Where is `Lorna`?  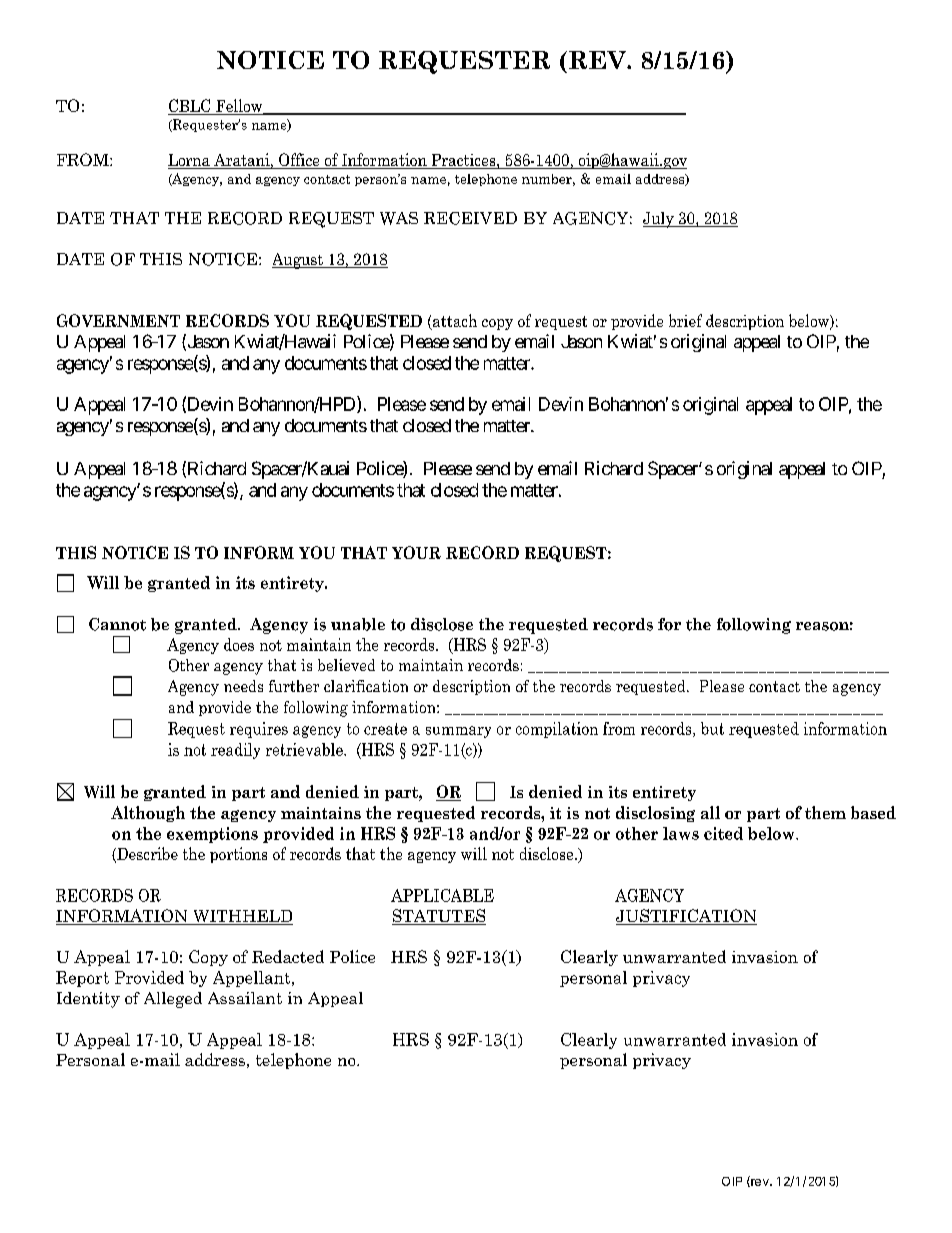
Lorna is located at coordinates (190, 161).
